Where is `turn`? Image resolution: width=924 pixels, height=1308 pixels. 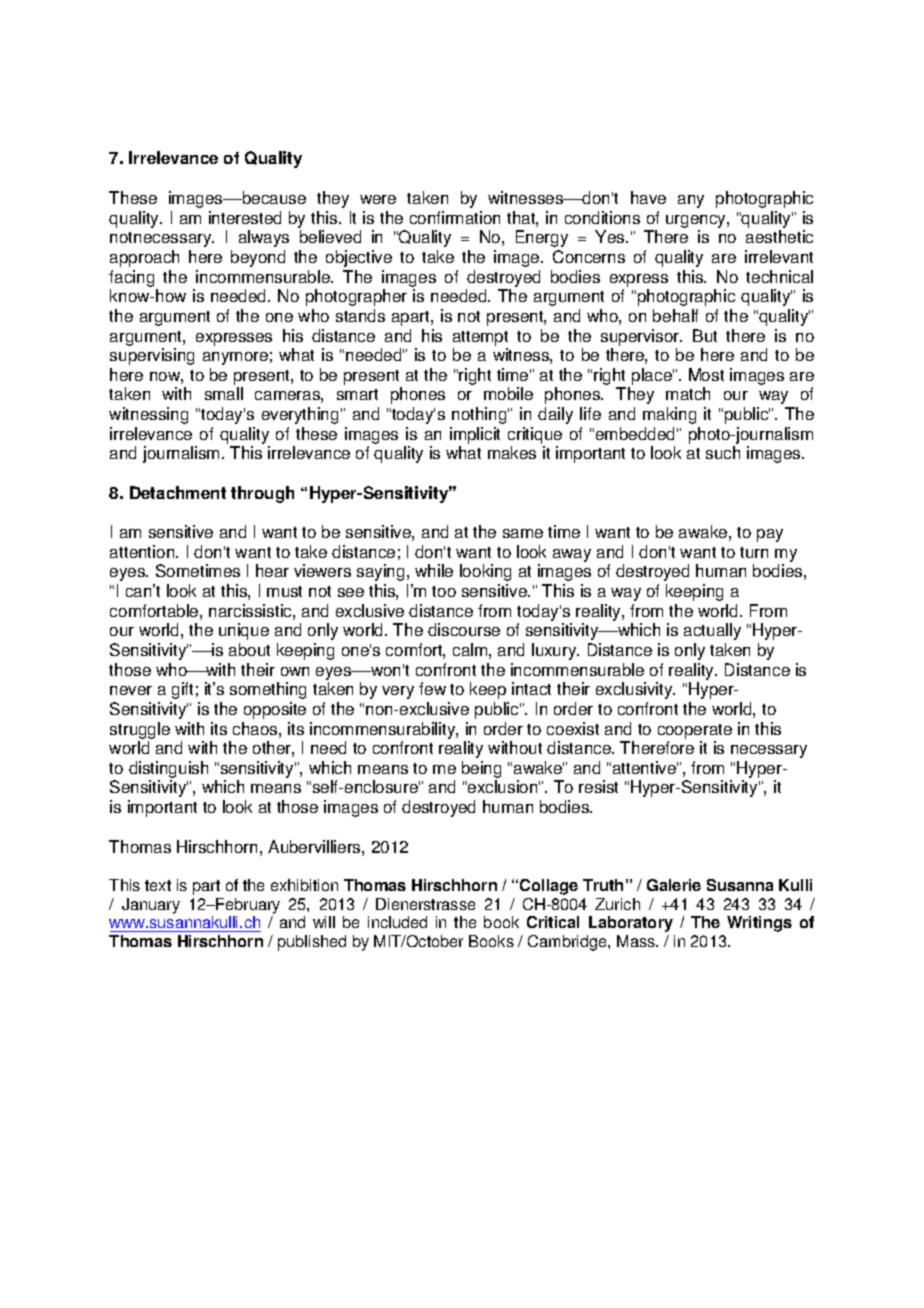 turn is located at coordinates (754, 552).
